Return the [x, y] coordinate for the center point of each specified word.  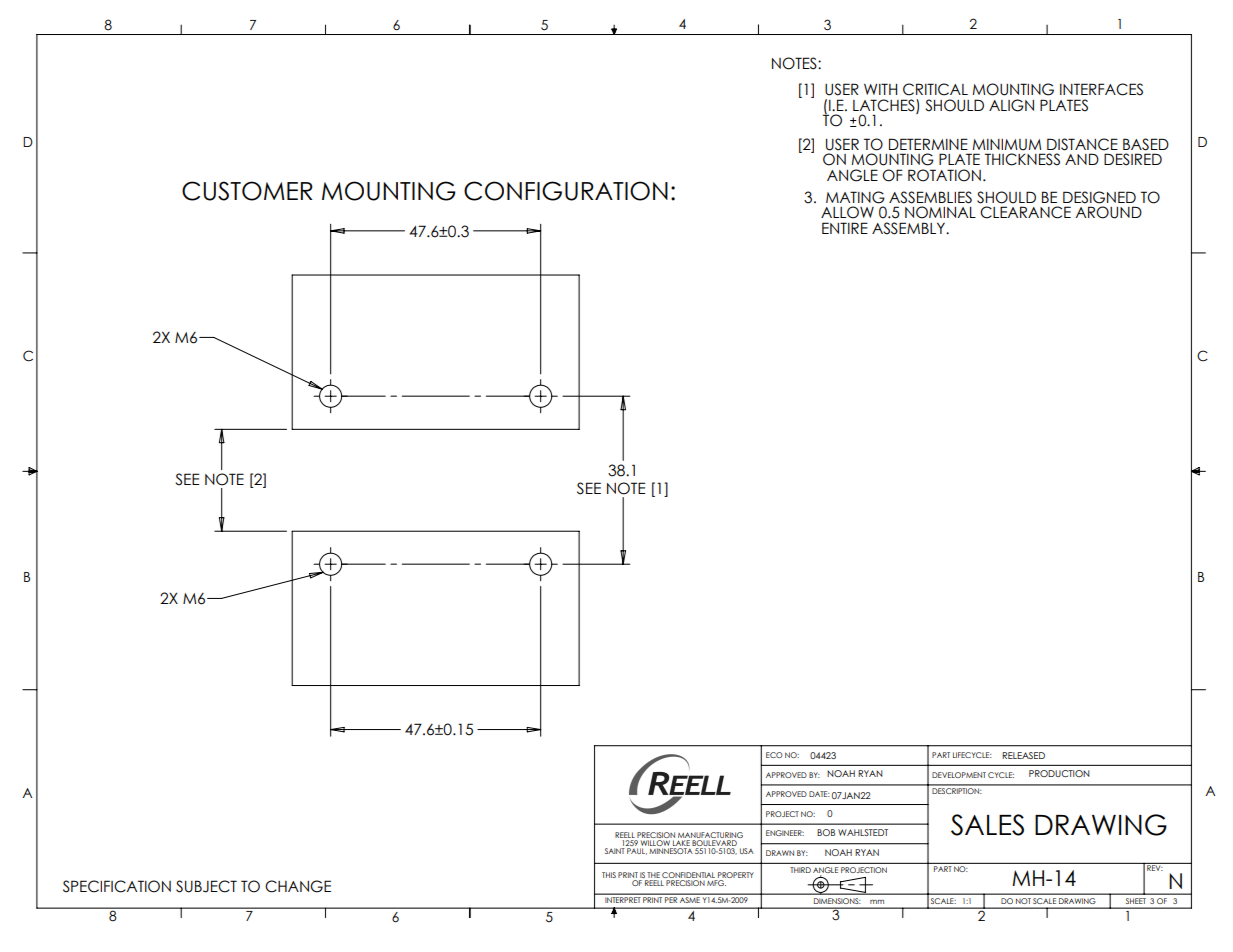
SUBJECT [206, 886]
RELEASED [1023, 755]
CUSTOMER [247, 191]
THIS [609, 875]
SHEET [1136, 901]
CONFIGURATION [566, 191]
